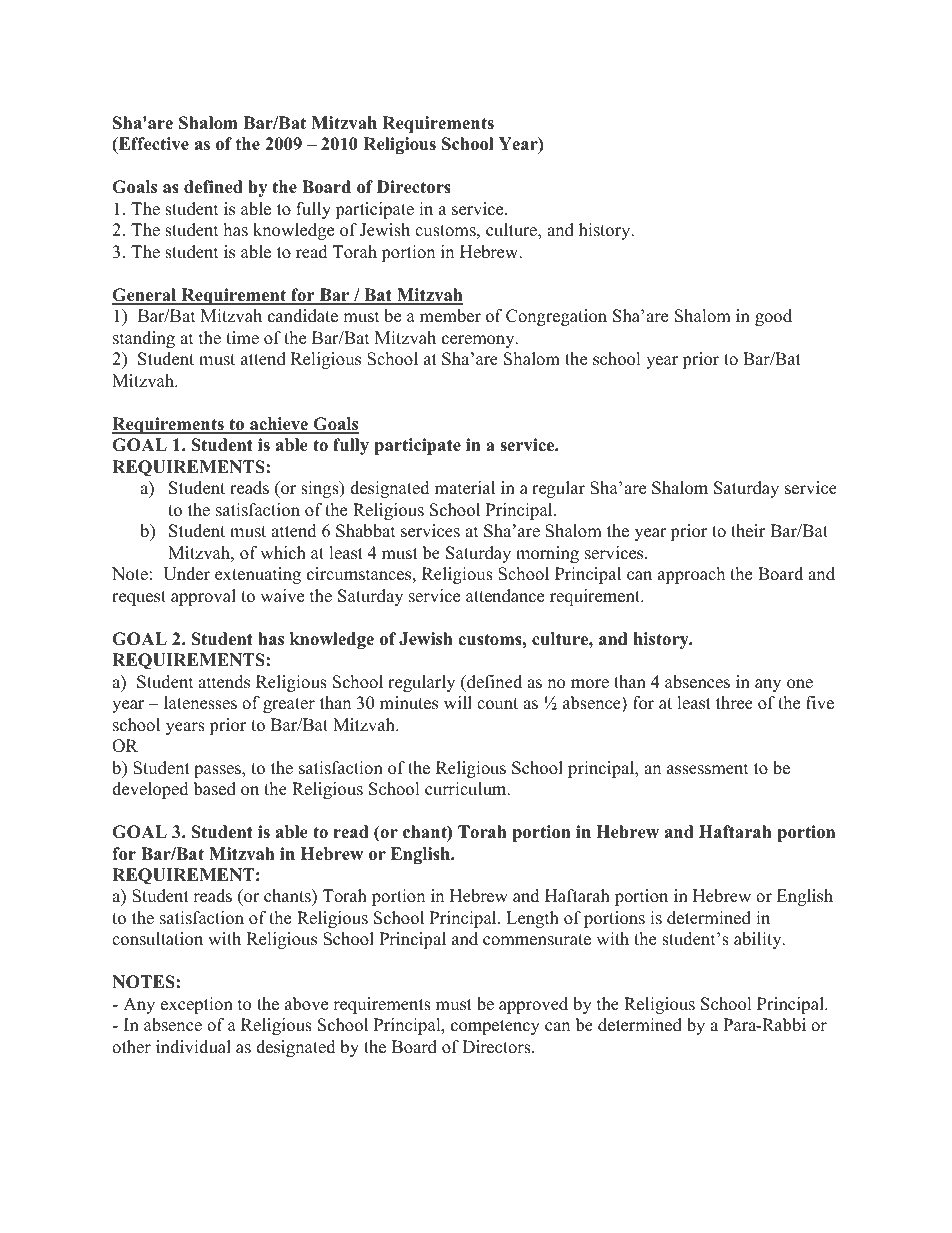  Describe the element at coordinates (748, 531) in the screenshot. I see `their` at that location.
